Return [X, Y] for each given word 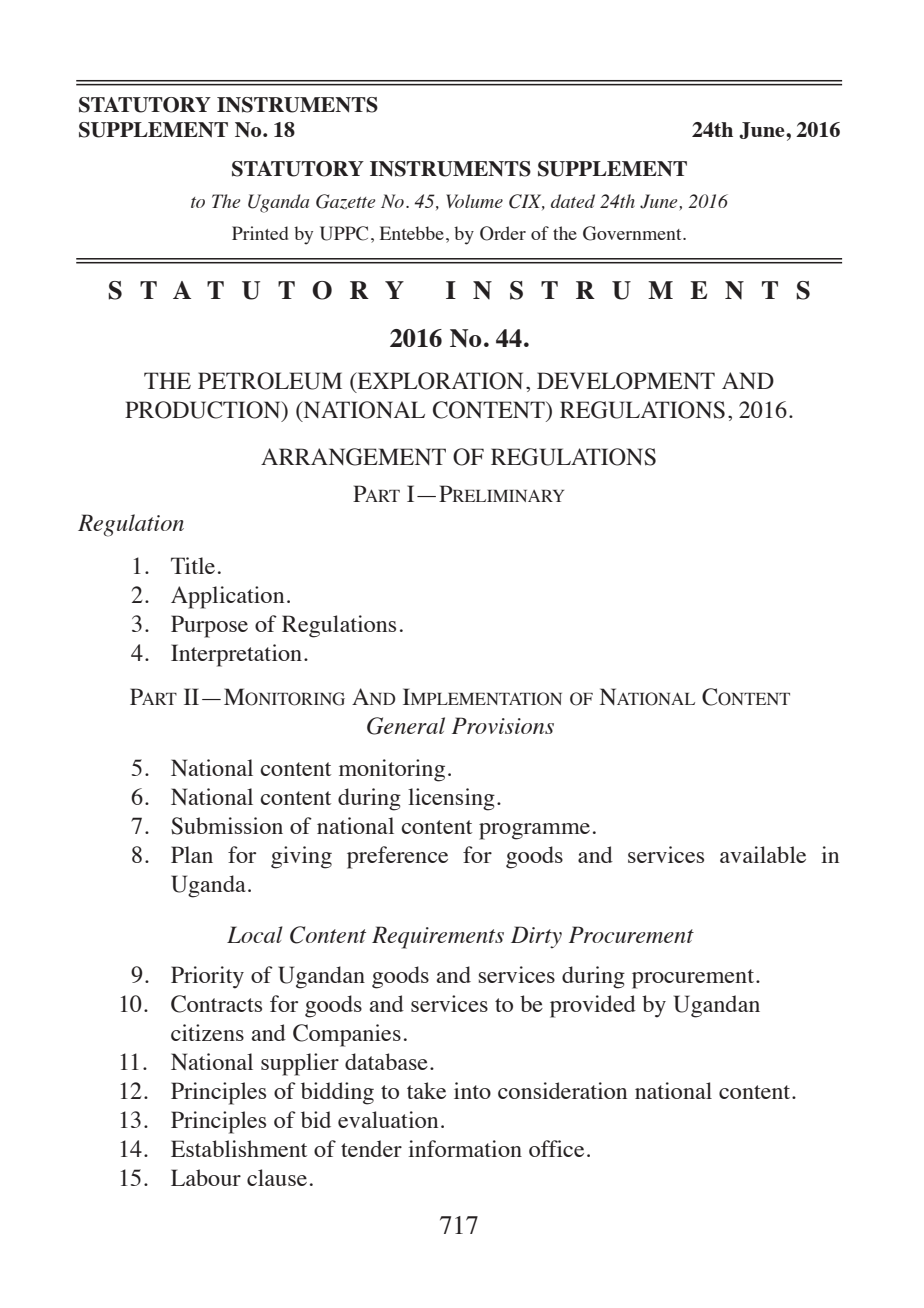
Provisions [503, 725]
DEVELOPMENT [626, 381]
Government [633, 233]
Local [255, 934]
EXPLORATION [439, 382]
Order [503, 233]
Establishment [239, 1148]
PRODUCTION [204, 411]
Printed [260, 233]
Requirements [438, 937]
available [763, 854]
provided [593, 1006]
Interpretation [236, 655]
